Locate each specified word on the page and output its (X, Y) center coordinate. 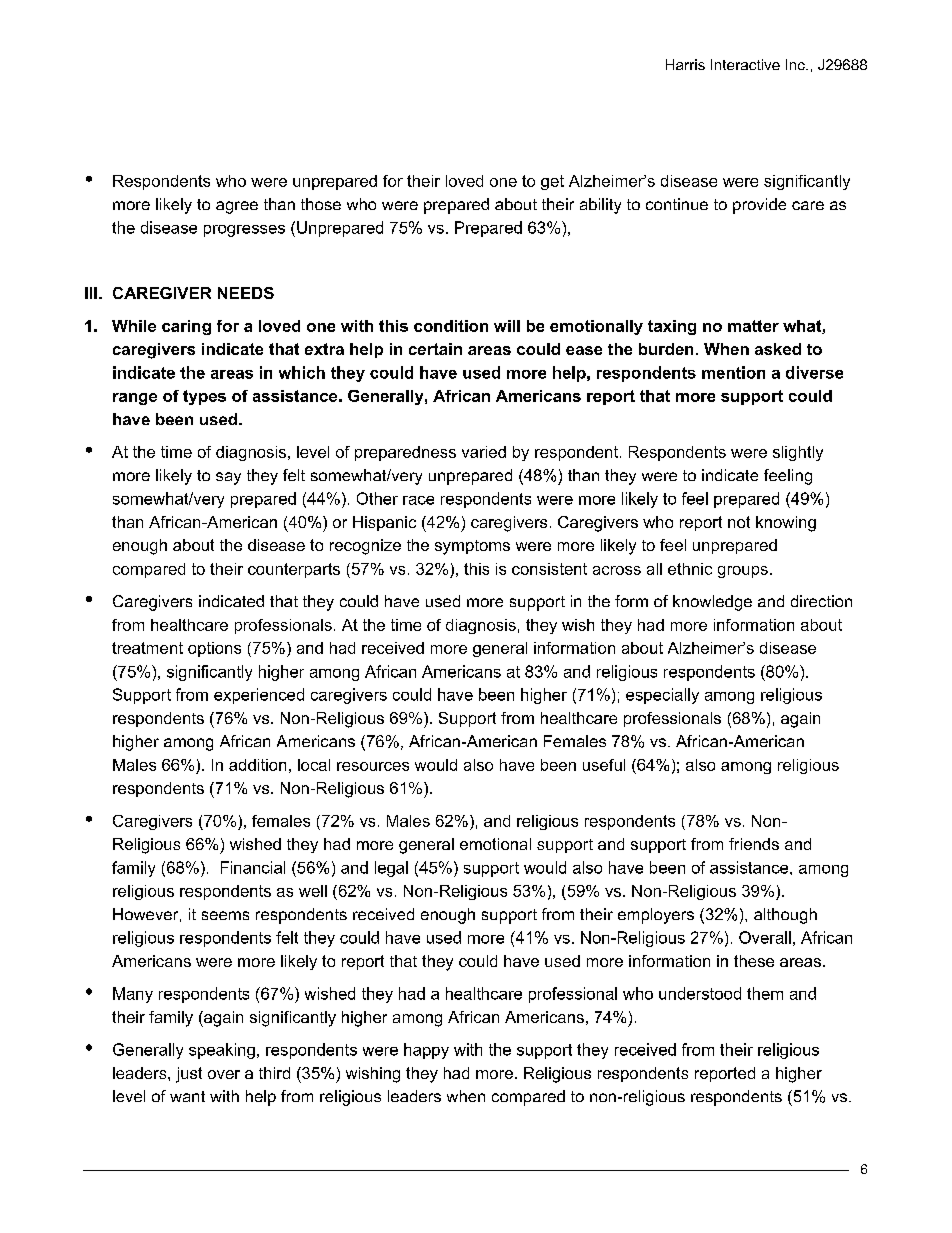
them (765, 993)
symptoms (472, 547)
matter (753, 326)
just (189, 1075)
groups (743, 572)
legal (391, 869)
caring (186, 327)
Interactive (745, 64)
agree (237, 207)
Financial (253, 867)
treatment (147, 648)
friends (754, 844)
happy (426, 1051)
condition (451, 326)
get (552, 182)
